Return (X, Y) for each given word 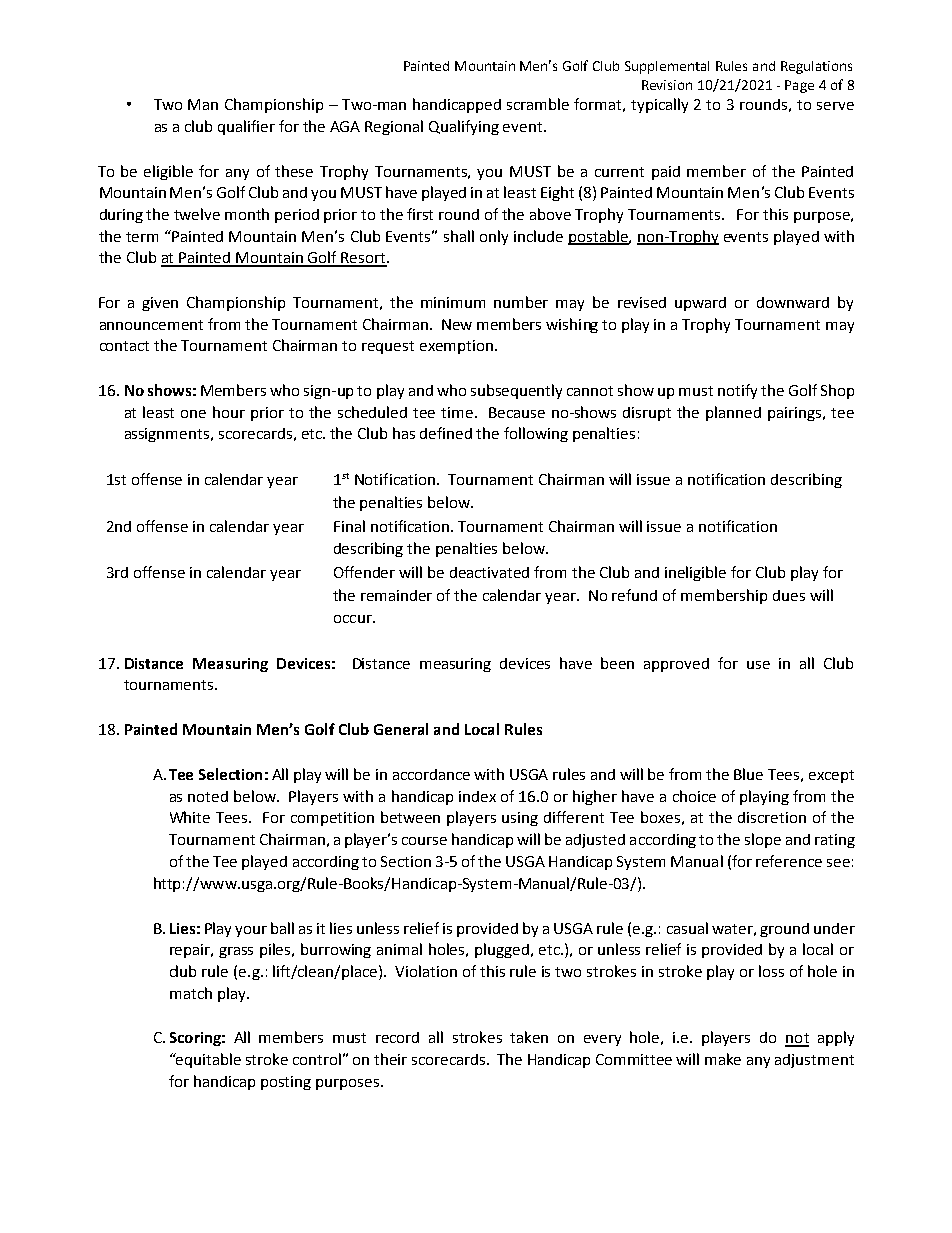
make (723, 1059)
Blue (748, 774)
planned (733, 413)
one (193, 414)
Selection (230, 774)
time (457, 412)
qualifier (246, 127)
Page (799, 86)
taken (529, 1037)
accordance (431, 774)
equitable (208, 1060)
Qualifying (464, 127)
